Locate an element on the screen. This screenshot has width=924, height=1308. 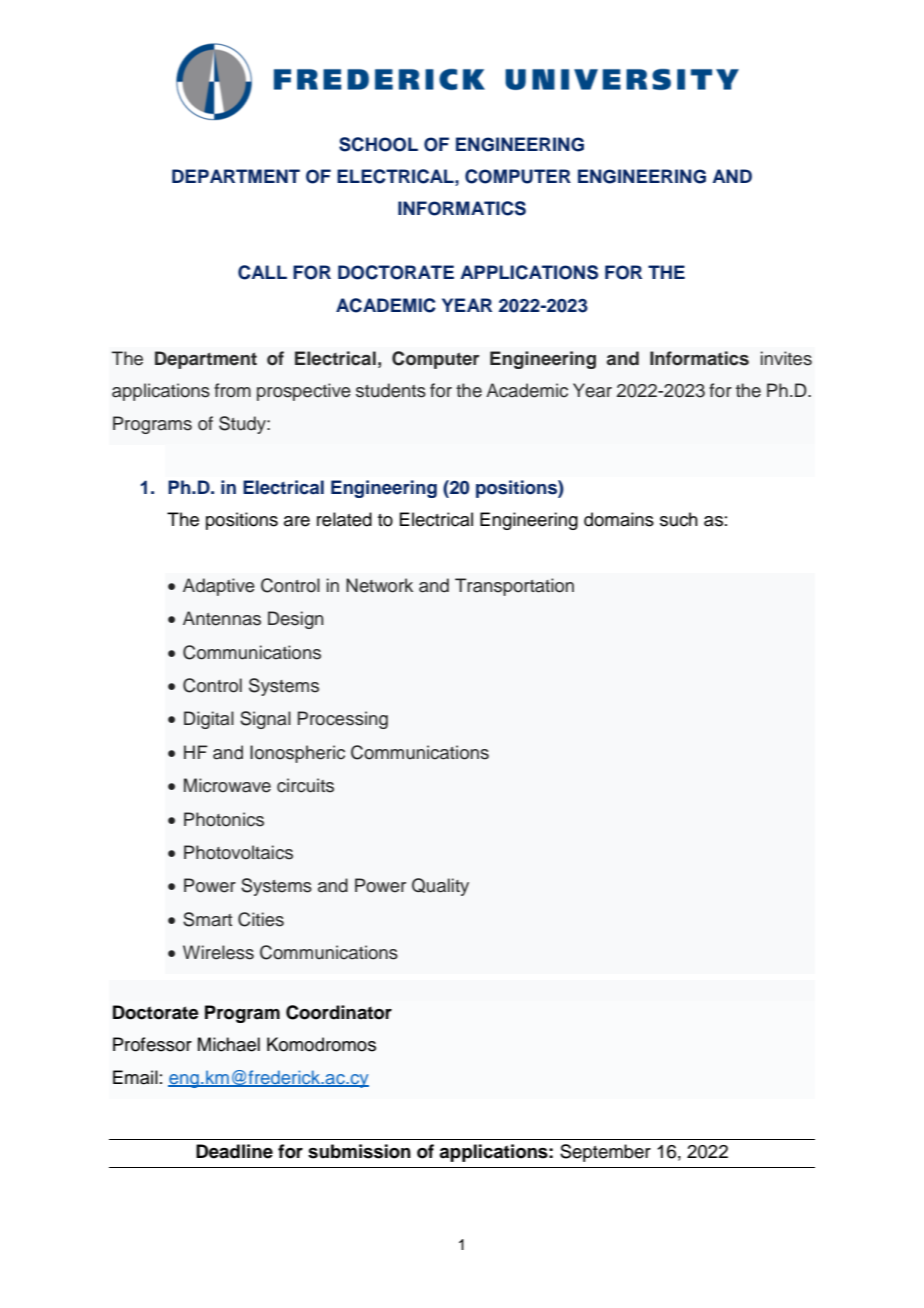
September is located at coordinates (605, 1153).
